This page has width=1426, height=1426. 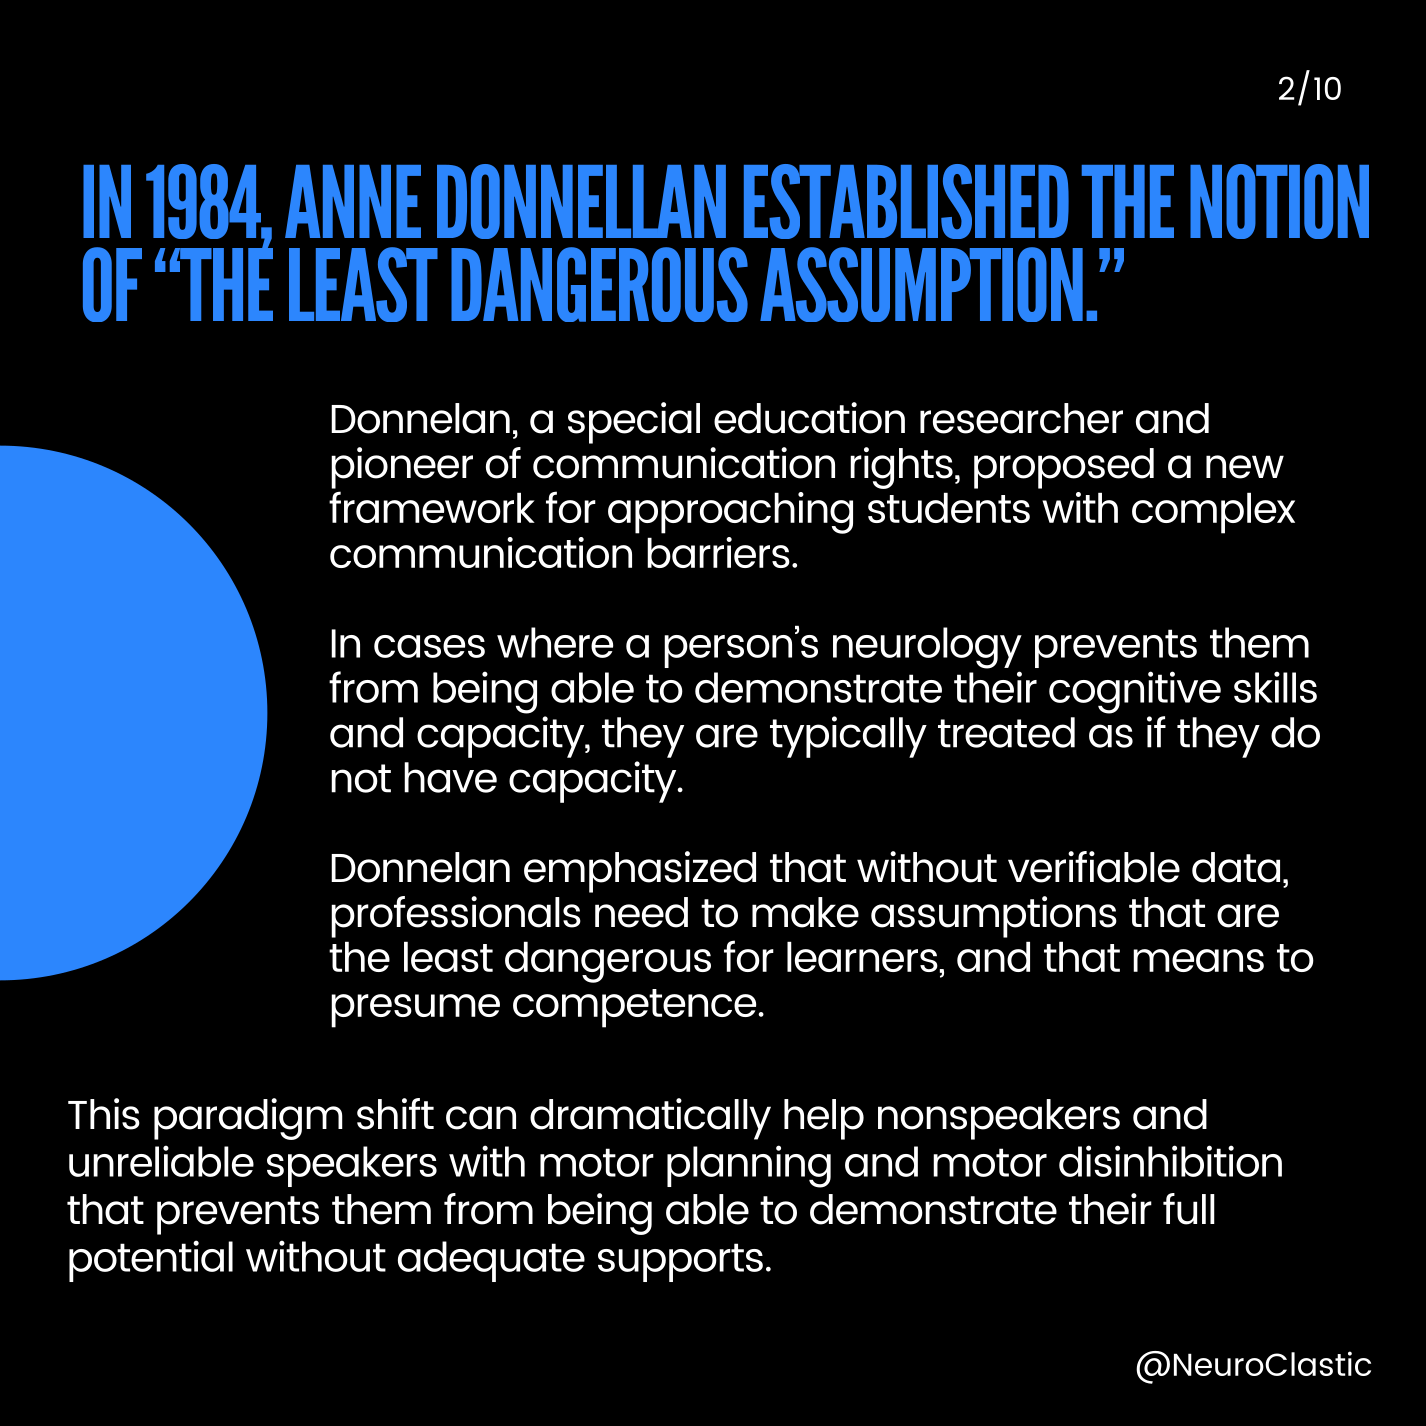 I want to click on emphasized, so click(x=640, y=872).
